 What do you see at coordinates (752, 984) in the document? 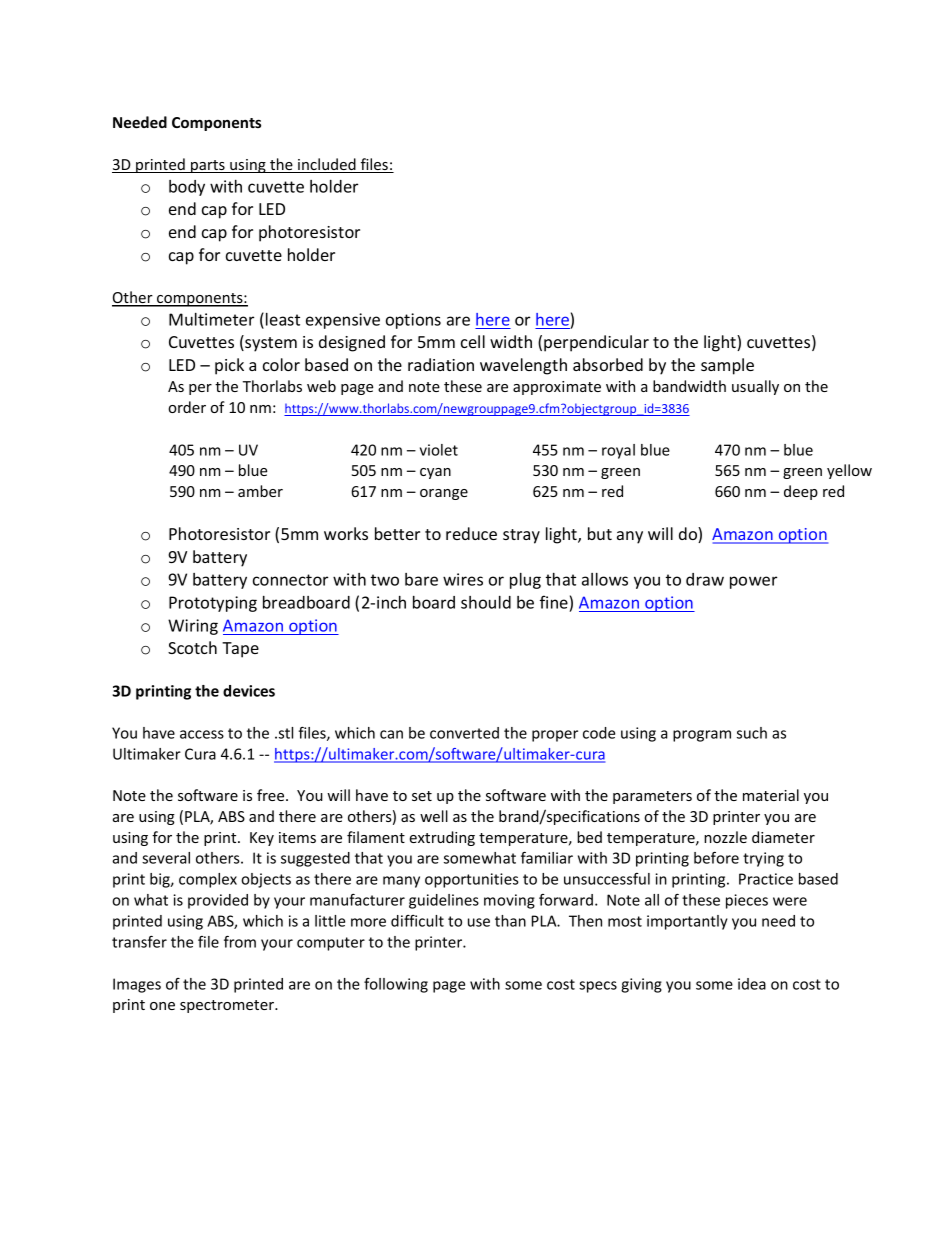
I see `idea` at bounding box center [752, 984].
